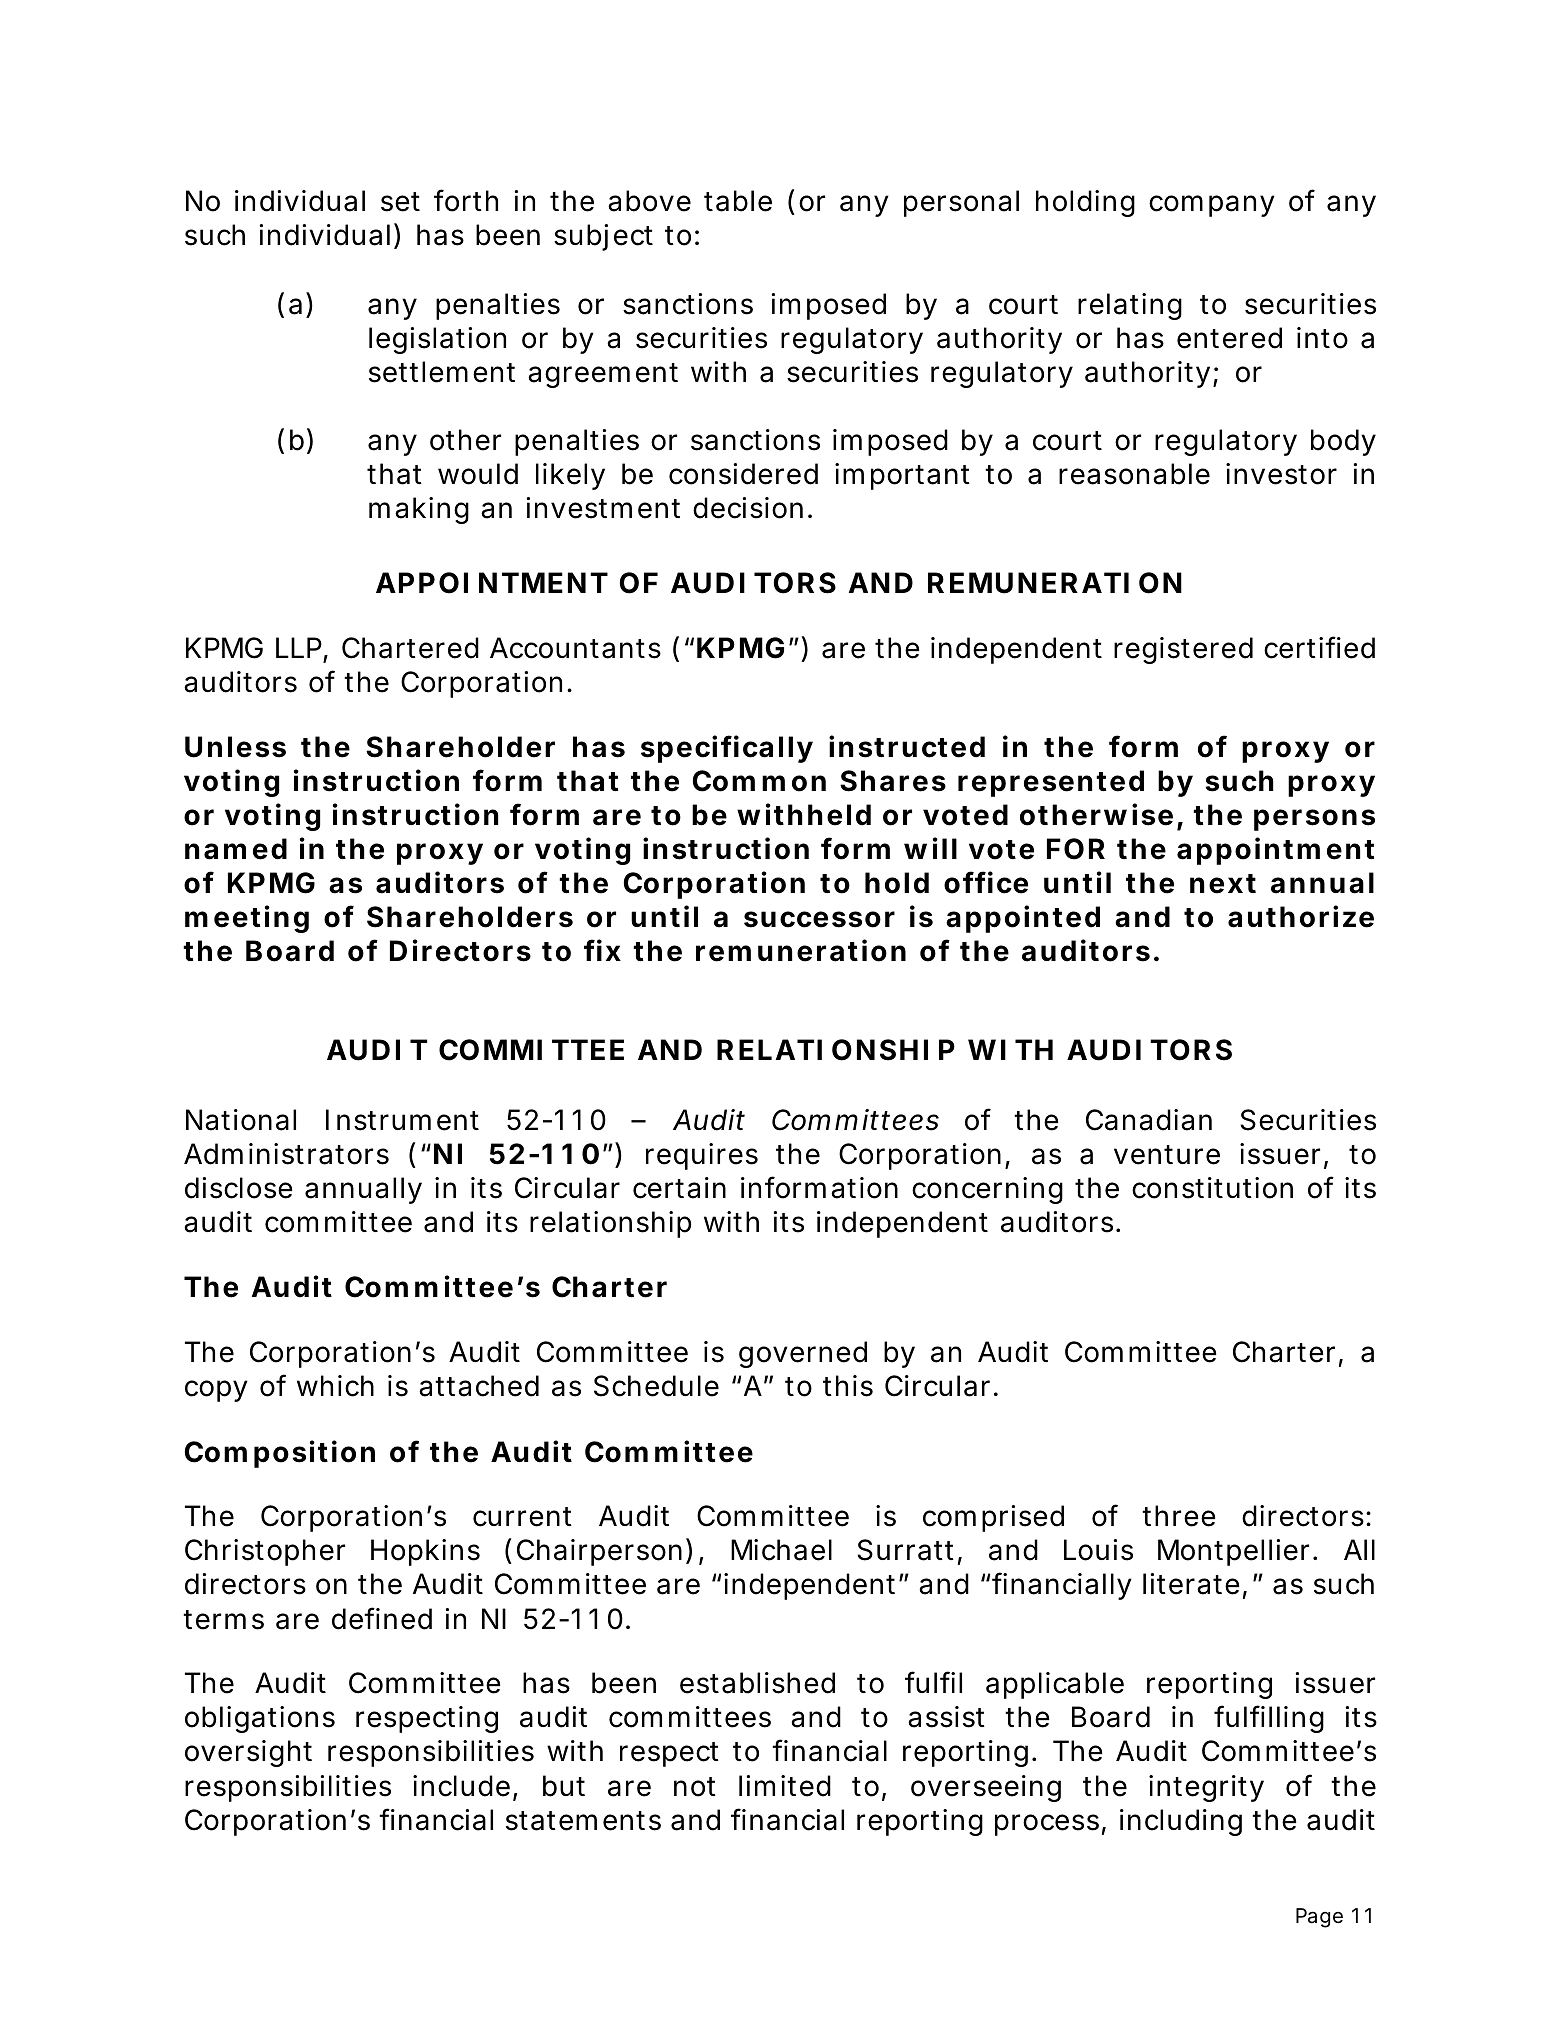 This image has height=2020, width=1561. I want to click on limited, so click(785, 1786).
